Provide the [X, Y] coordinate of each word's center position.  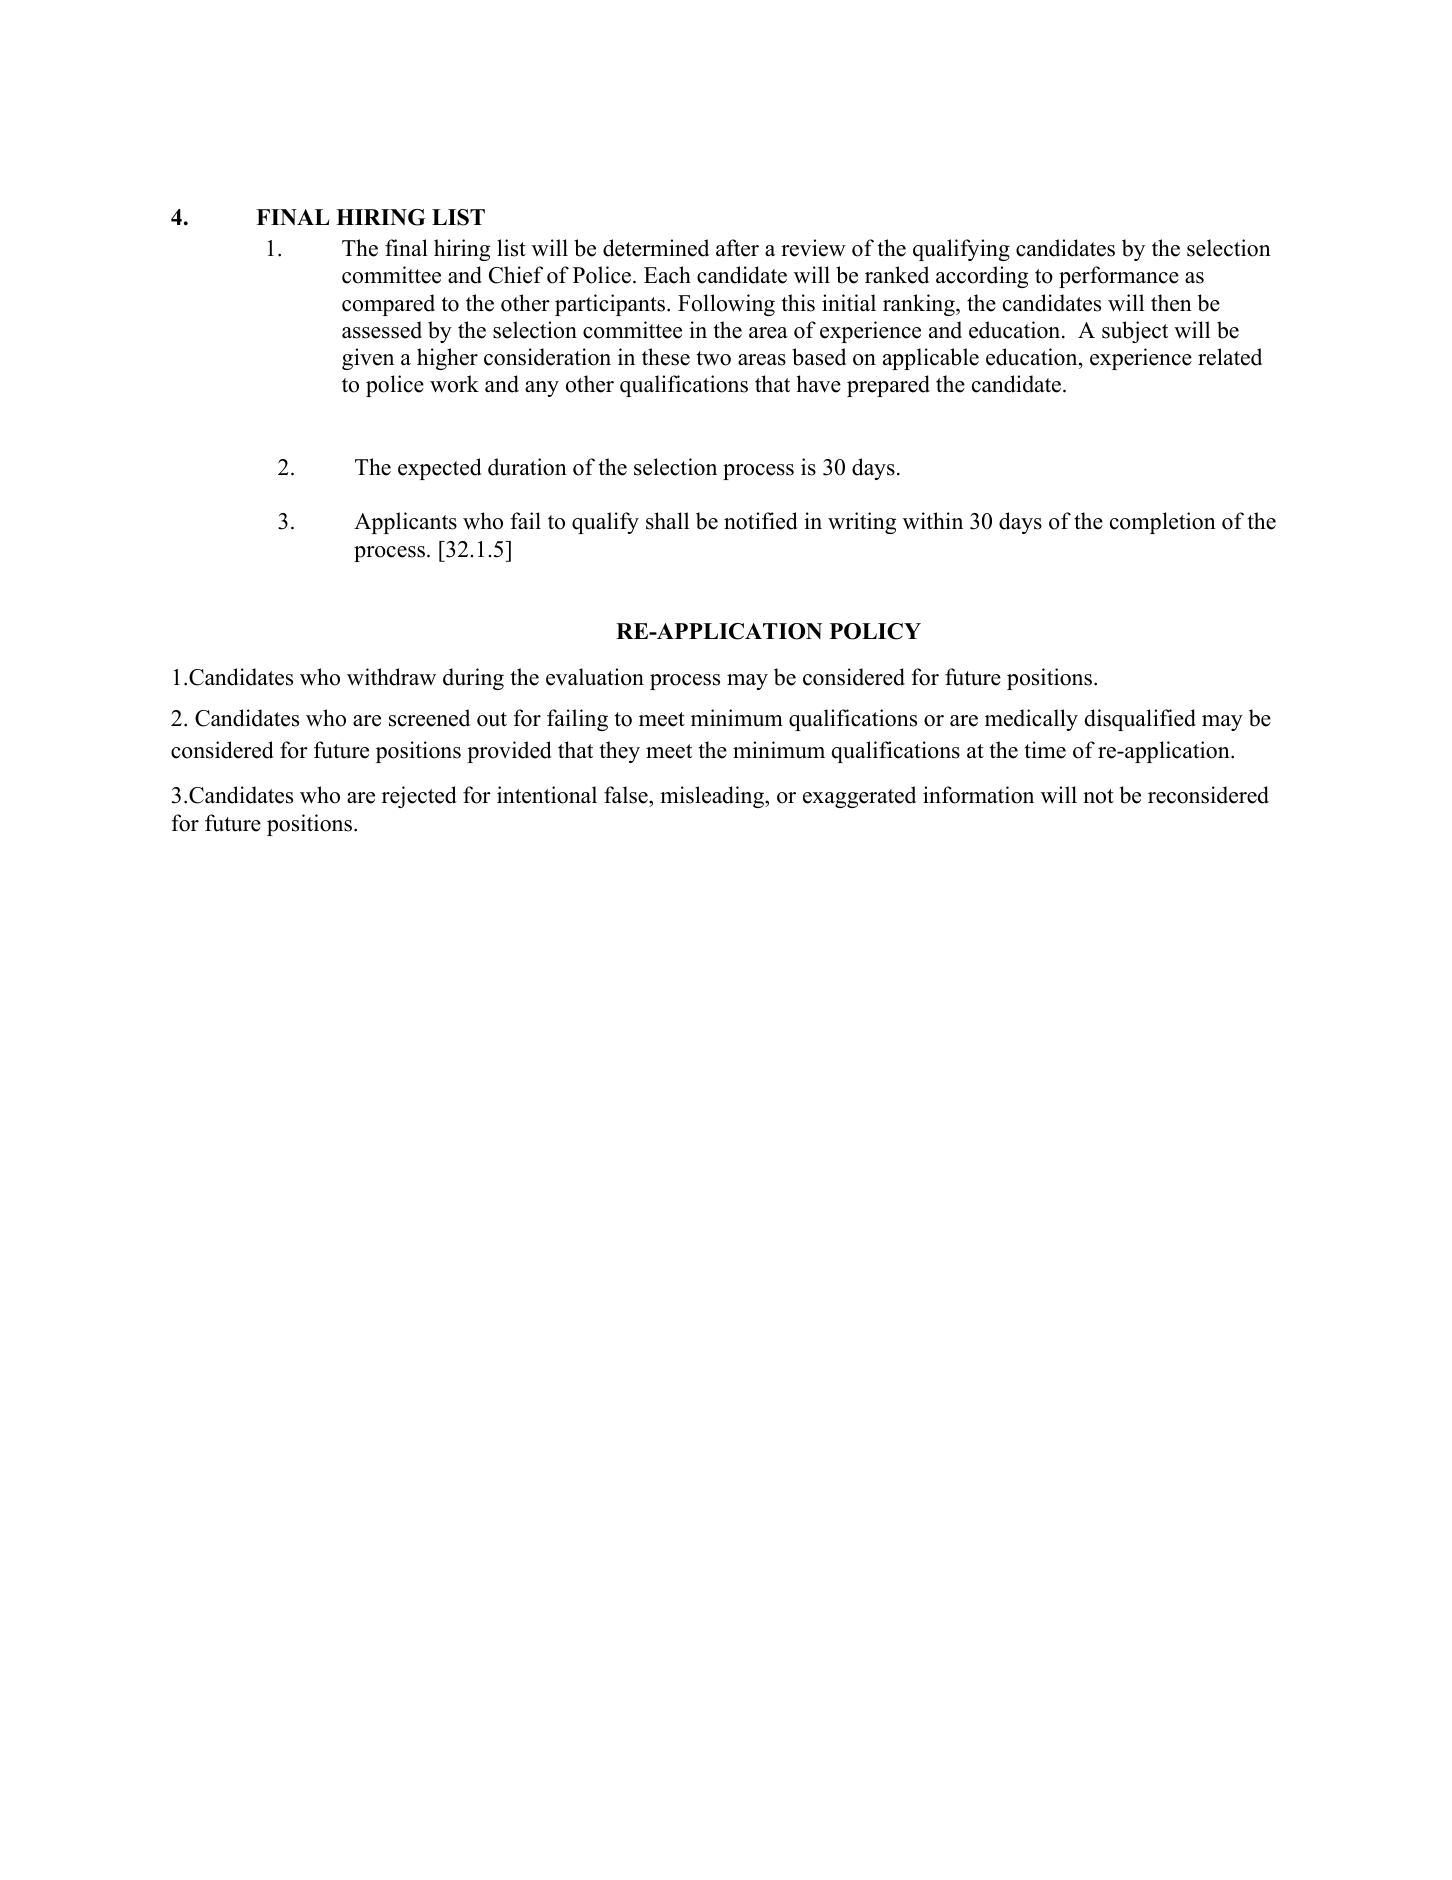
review [813, 248]
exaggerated [859, 797]
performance [1119, 277]
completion [1163, 523]
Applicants [405, 523]
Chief [516, 275]
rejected [419, 797]
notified [761, 521]
